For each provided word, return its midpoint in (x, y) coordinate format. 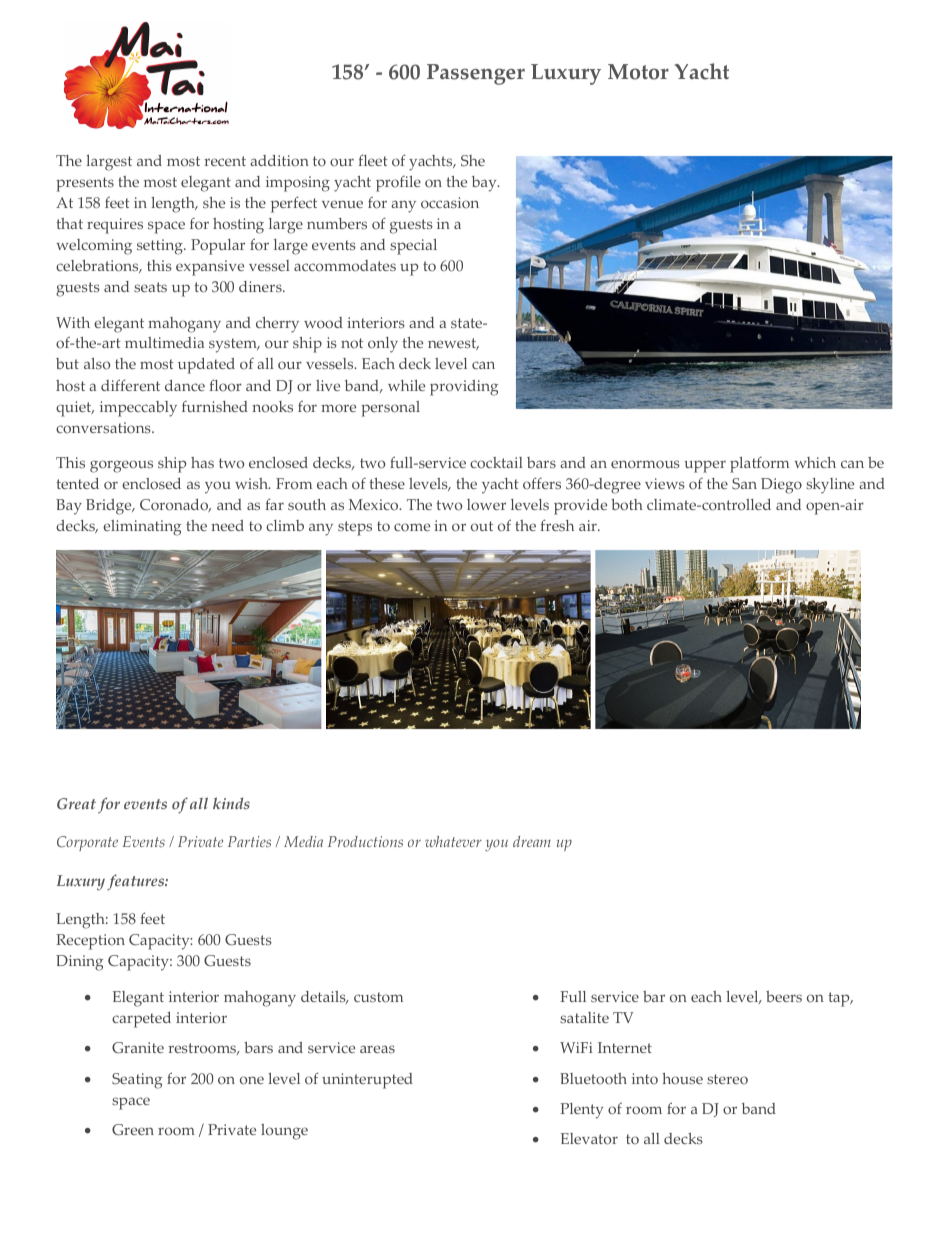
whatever (453, 841)
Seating (137, 1081)
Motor (638, 72)
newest (453, 344)
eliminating (142, 528)
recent (225, 161)
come (412, 527)
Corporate (87, 843)
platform (759, 465)
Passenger (476, 74)
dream (532, 841)
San (744, 484)
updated (206, 366)
